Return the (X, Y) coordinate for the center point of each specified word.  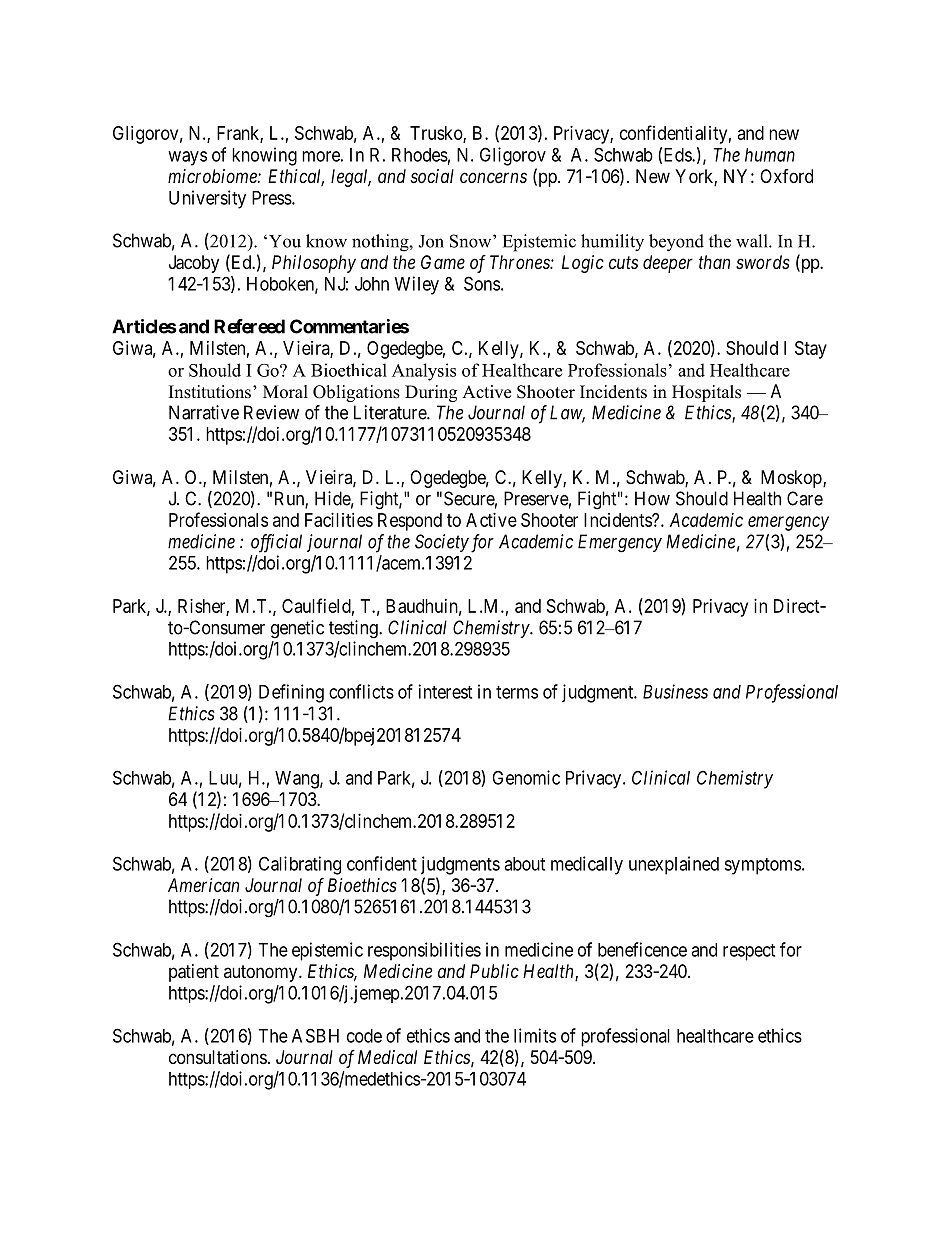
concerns (493, 177)
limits (535, 1035)
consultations (218, 1057)
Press (272, 198)
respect (749, 952)
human (770, 155)
